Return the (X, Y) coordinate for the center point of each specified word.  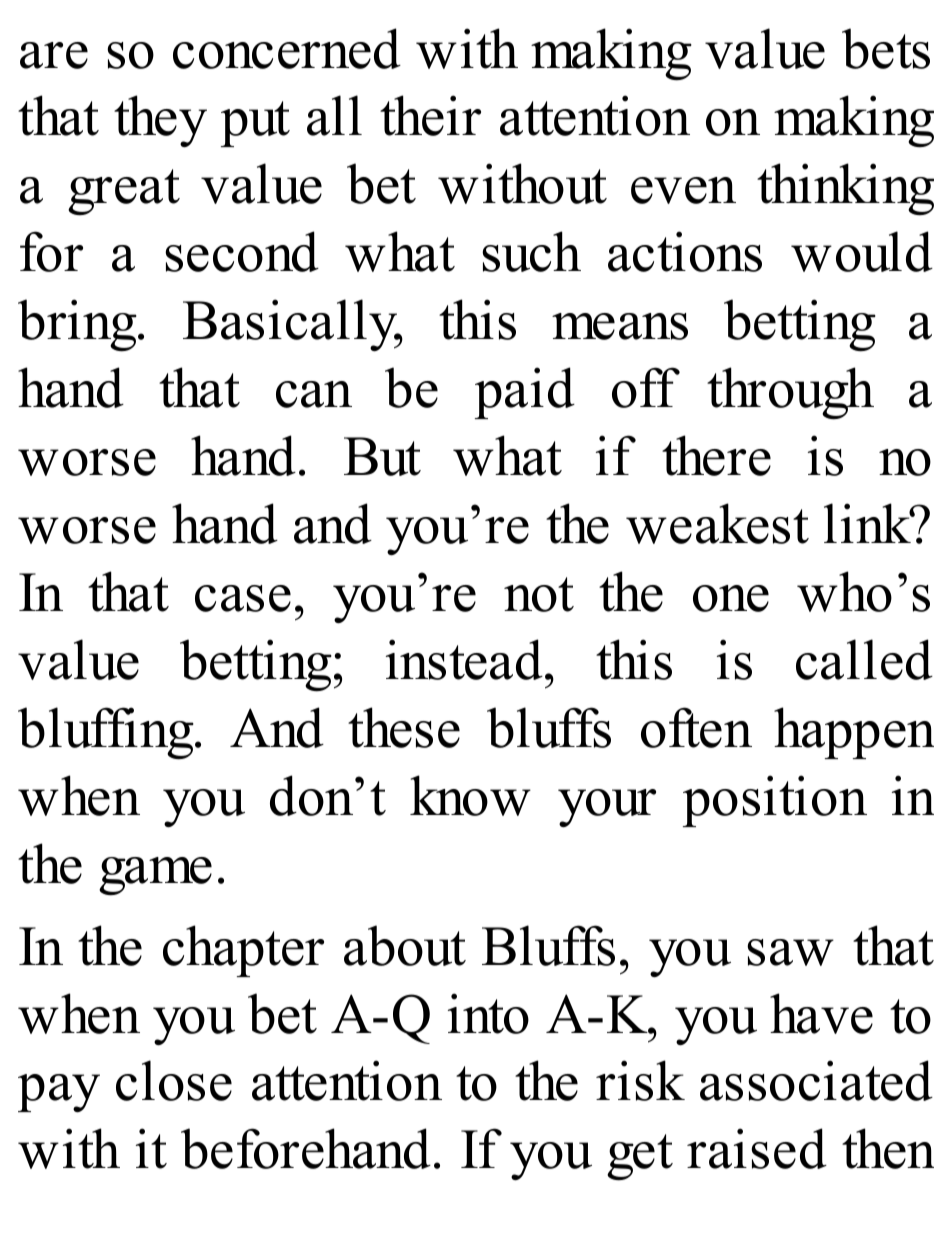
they (160, 121)
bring (78, 325)
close (174, 1080)
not (539, 594)
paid (525, 393)
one (731, 598)
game (155, 876)
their (430, 115)
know (470, 795)
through (790, 393)
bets (886, 48)
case (243, 598)
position (775, 801)
